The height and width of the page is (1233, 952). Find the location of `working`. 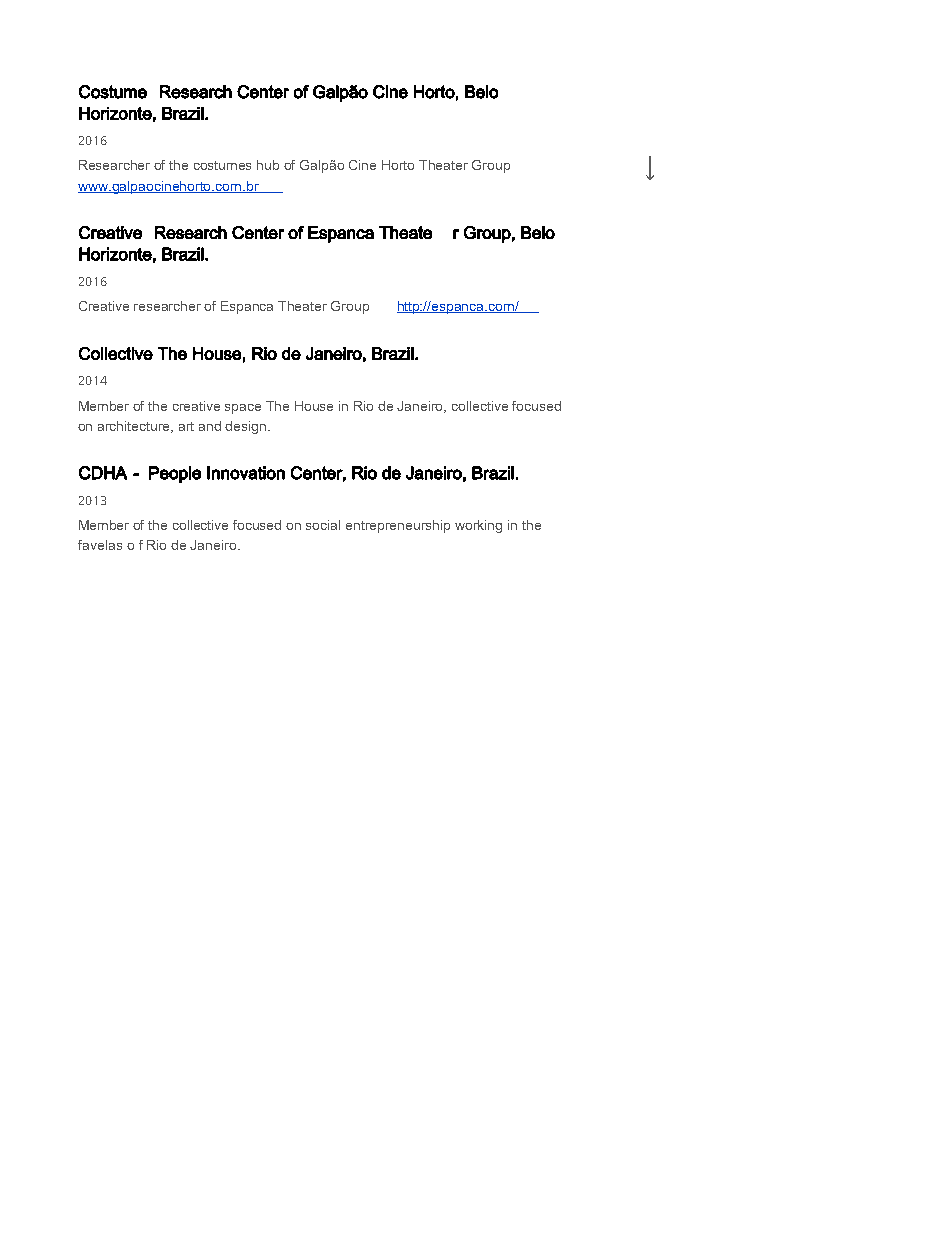

working is located at coordinates (478, 526).
